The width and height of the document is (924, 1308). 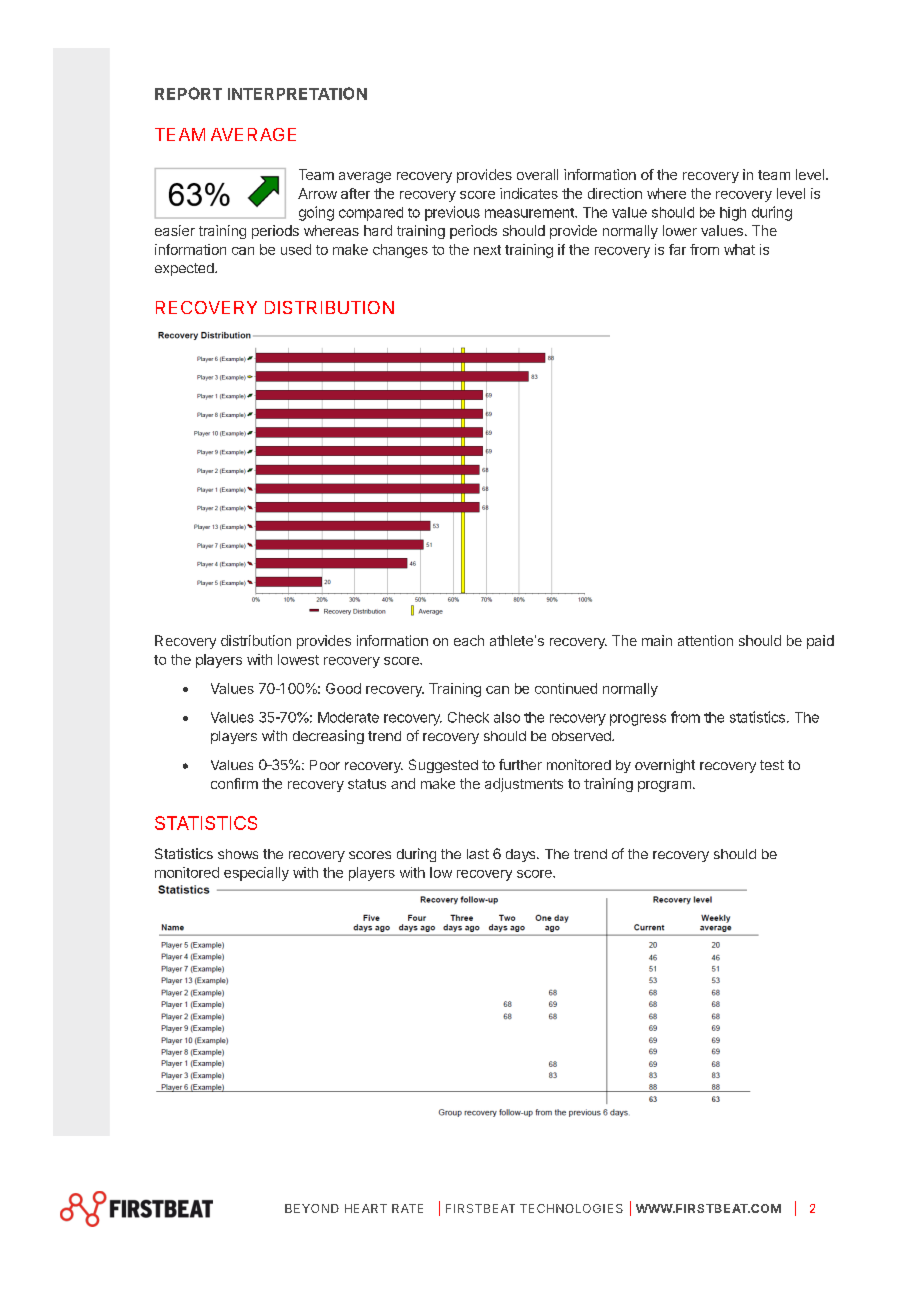 What do you see at coordinates (739, 249) in the document?
I see `what` at bounding box center [739, 249].
